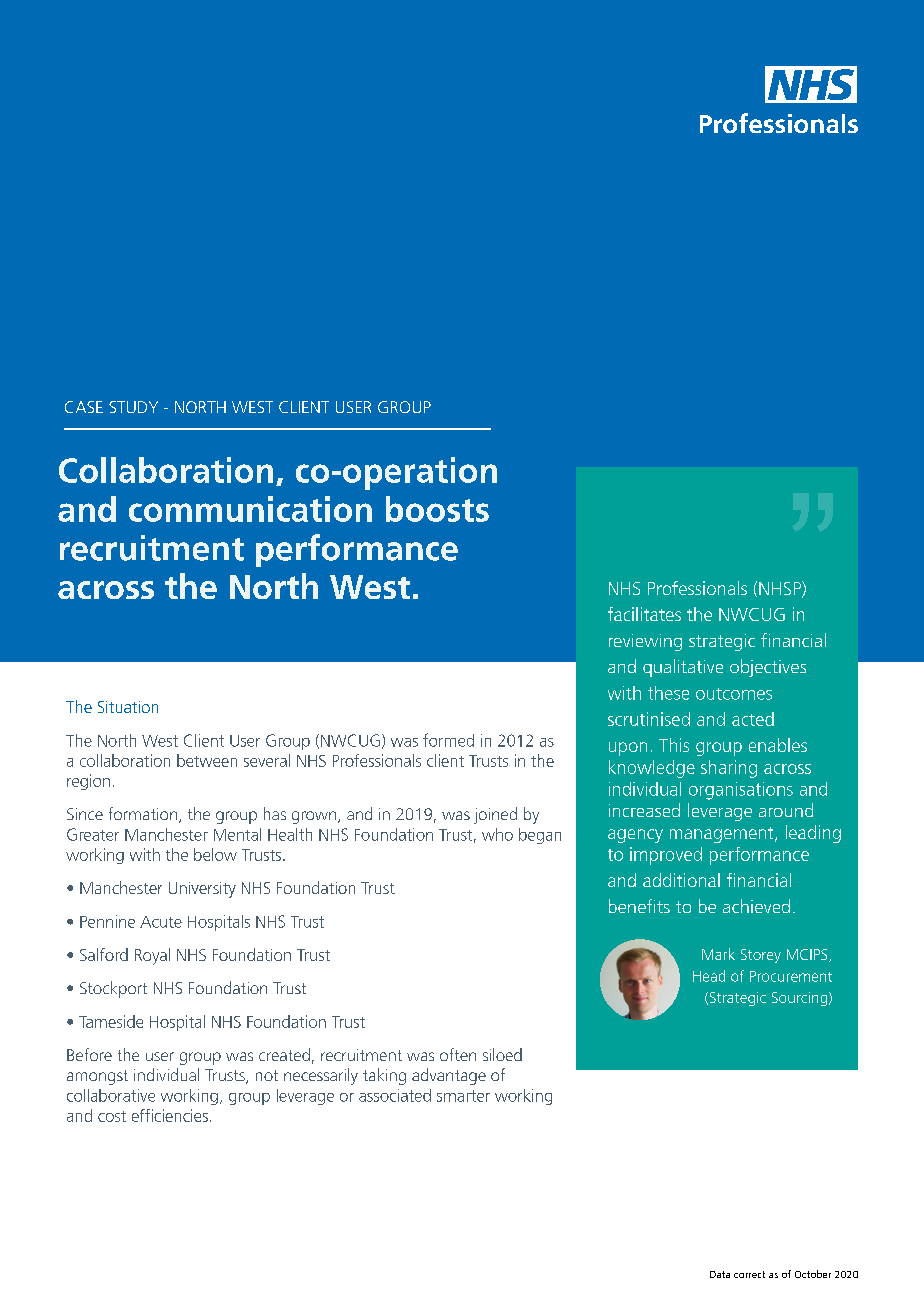 This page has height=1308, width=924. Describe the element at coordinates (720, 1274) in the page. I see `Data` at that location.
